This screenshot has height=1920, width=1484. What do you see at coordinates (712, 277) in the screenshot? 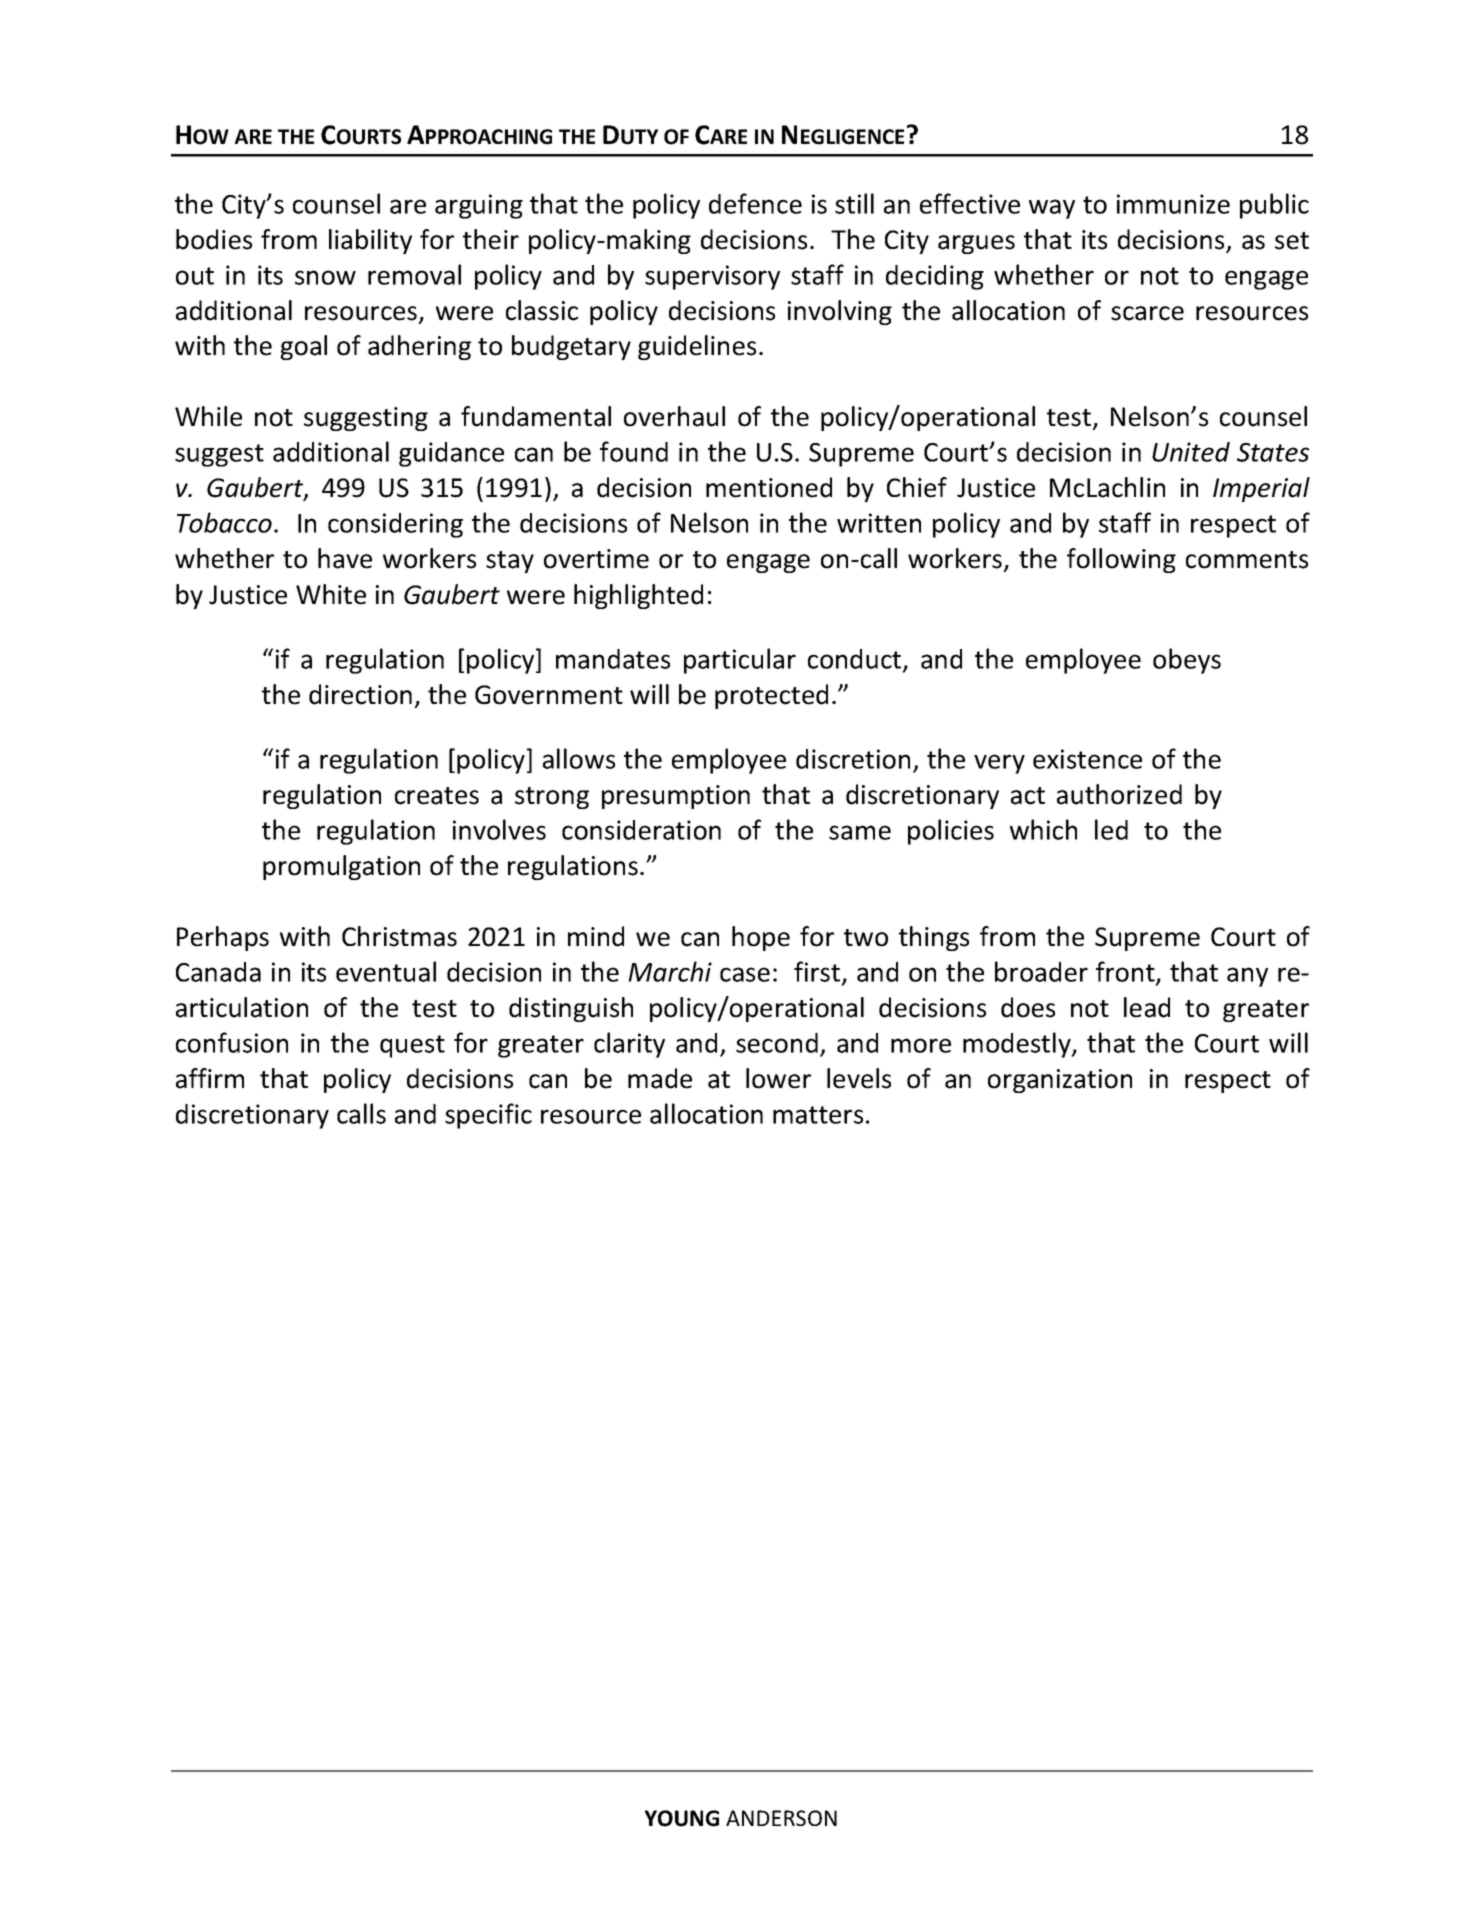
I see `supervisory` at bounding box center [712, 277].
